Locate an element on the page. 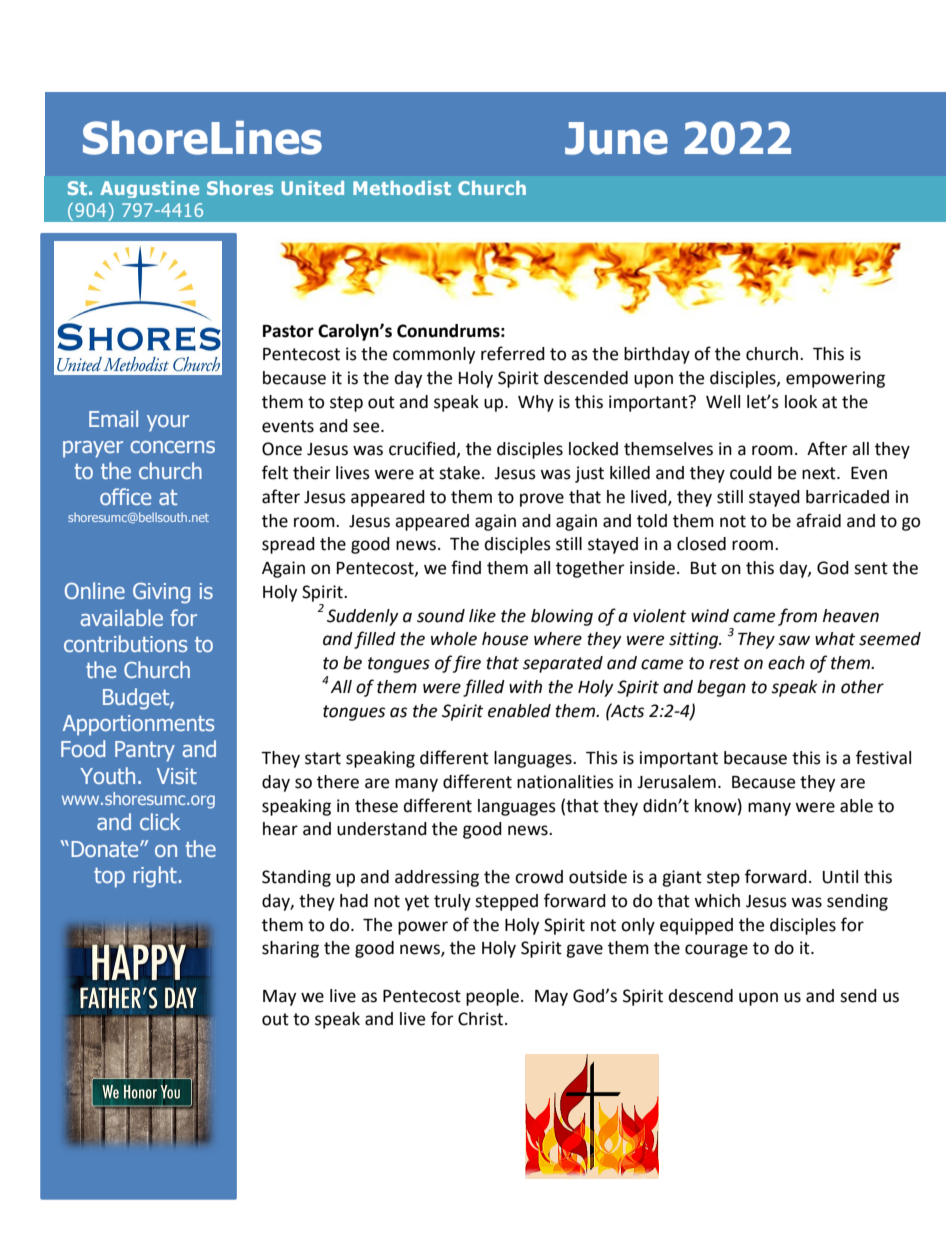 Image resolution: width=952 pixels, height=1233 pixels. people is located at coordinates (492, 997).
